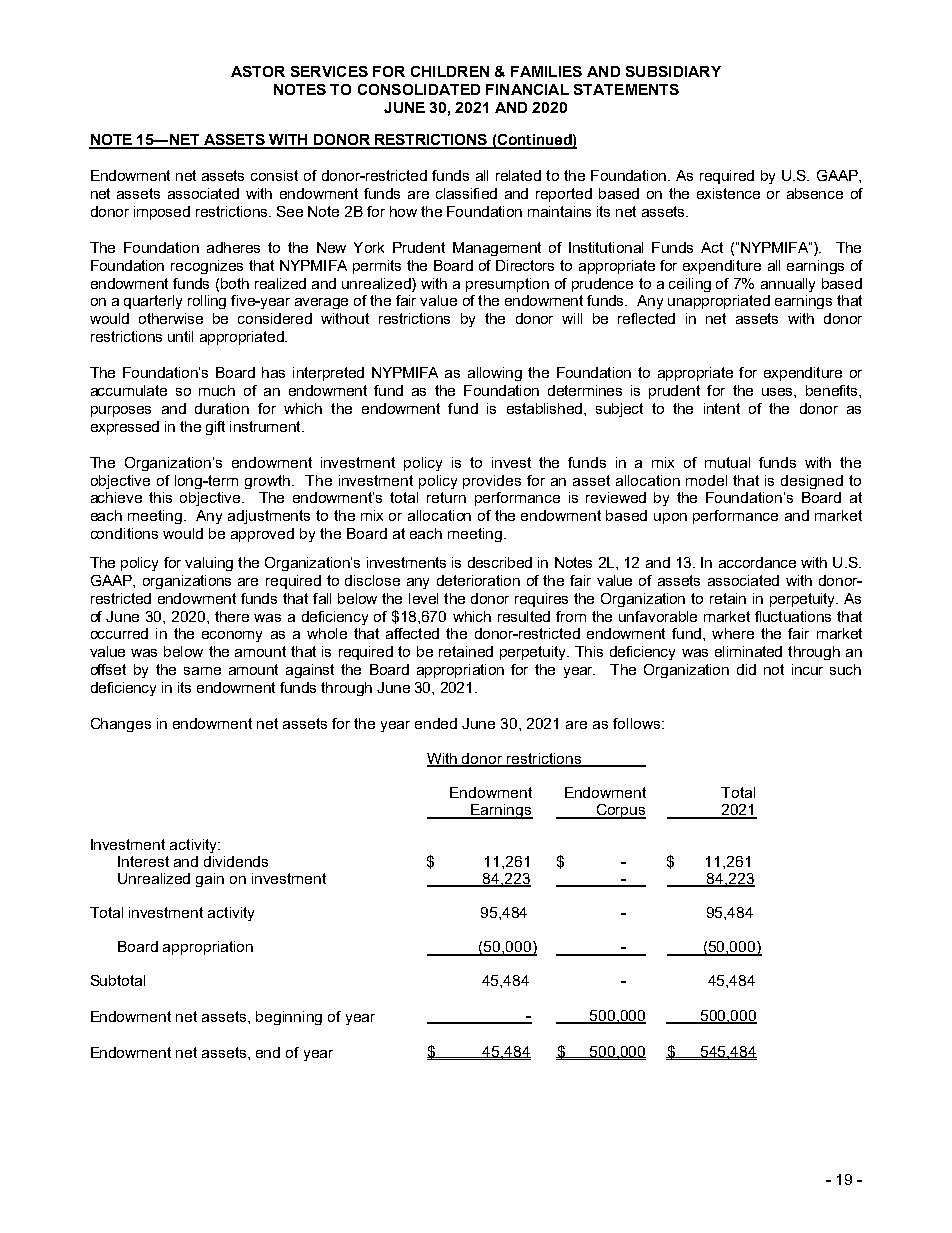 This screenshot has width=952, height=1233. What do you see at coordinates (232, 636) in the screenshot?
I see `economy` at bounding box center [232, 636].
